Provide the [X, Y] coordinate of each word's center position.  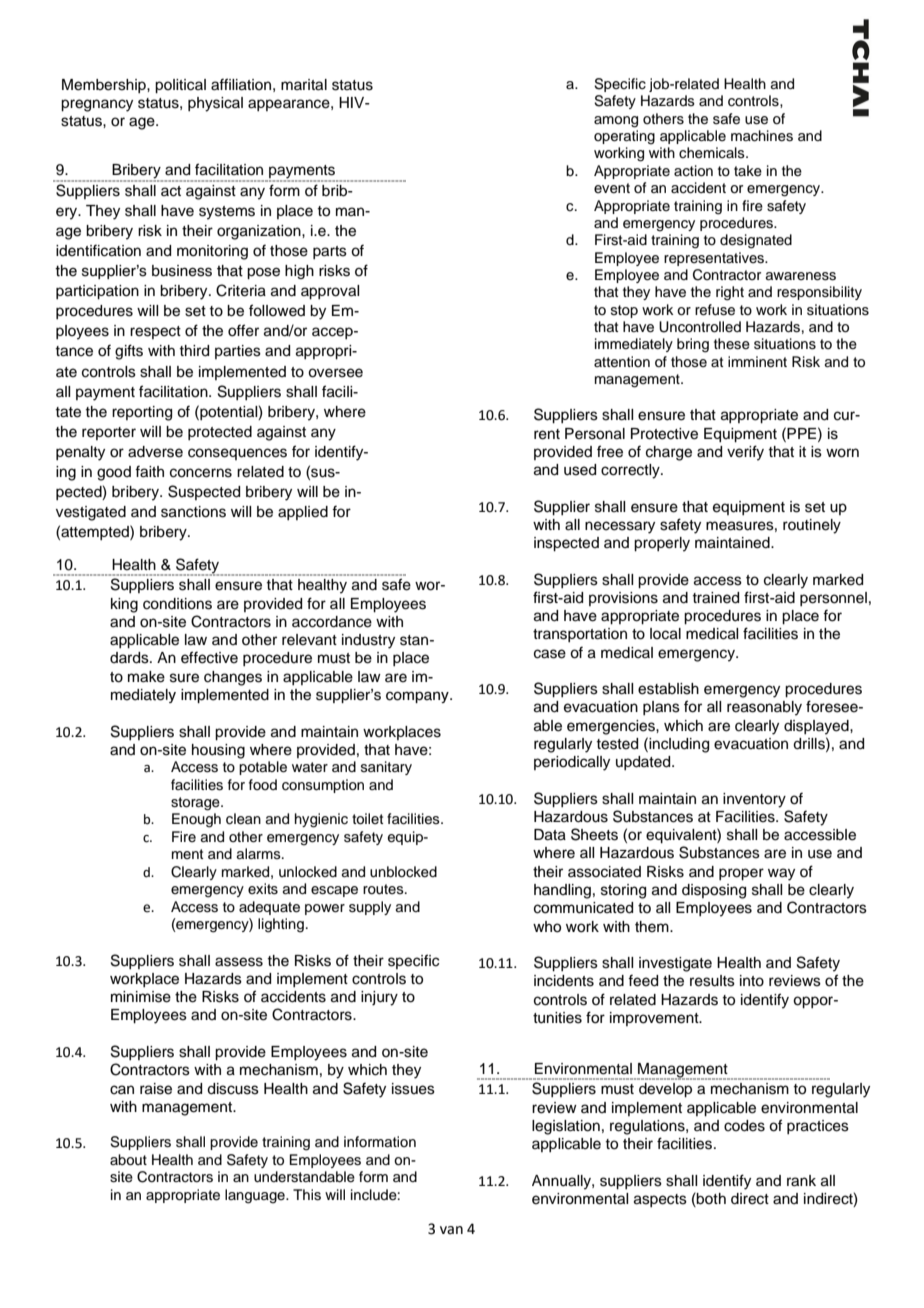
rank [801, 1181]
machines [762, 136]
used [580, 470]
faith [149, 471]
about [128, 1160]
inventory [754, 800]
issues [413, 1089]
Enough [196, 820]
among [616, 122]
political [180, 86]
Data [550, 835]
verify [745, 453]
